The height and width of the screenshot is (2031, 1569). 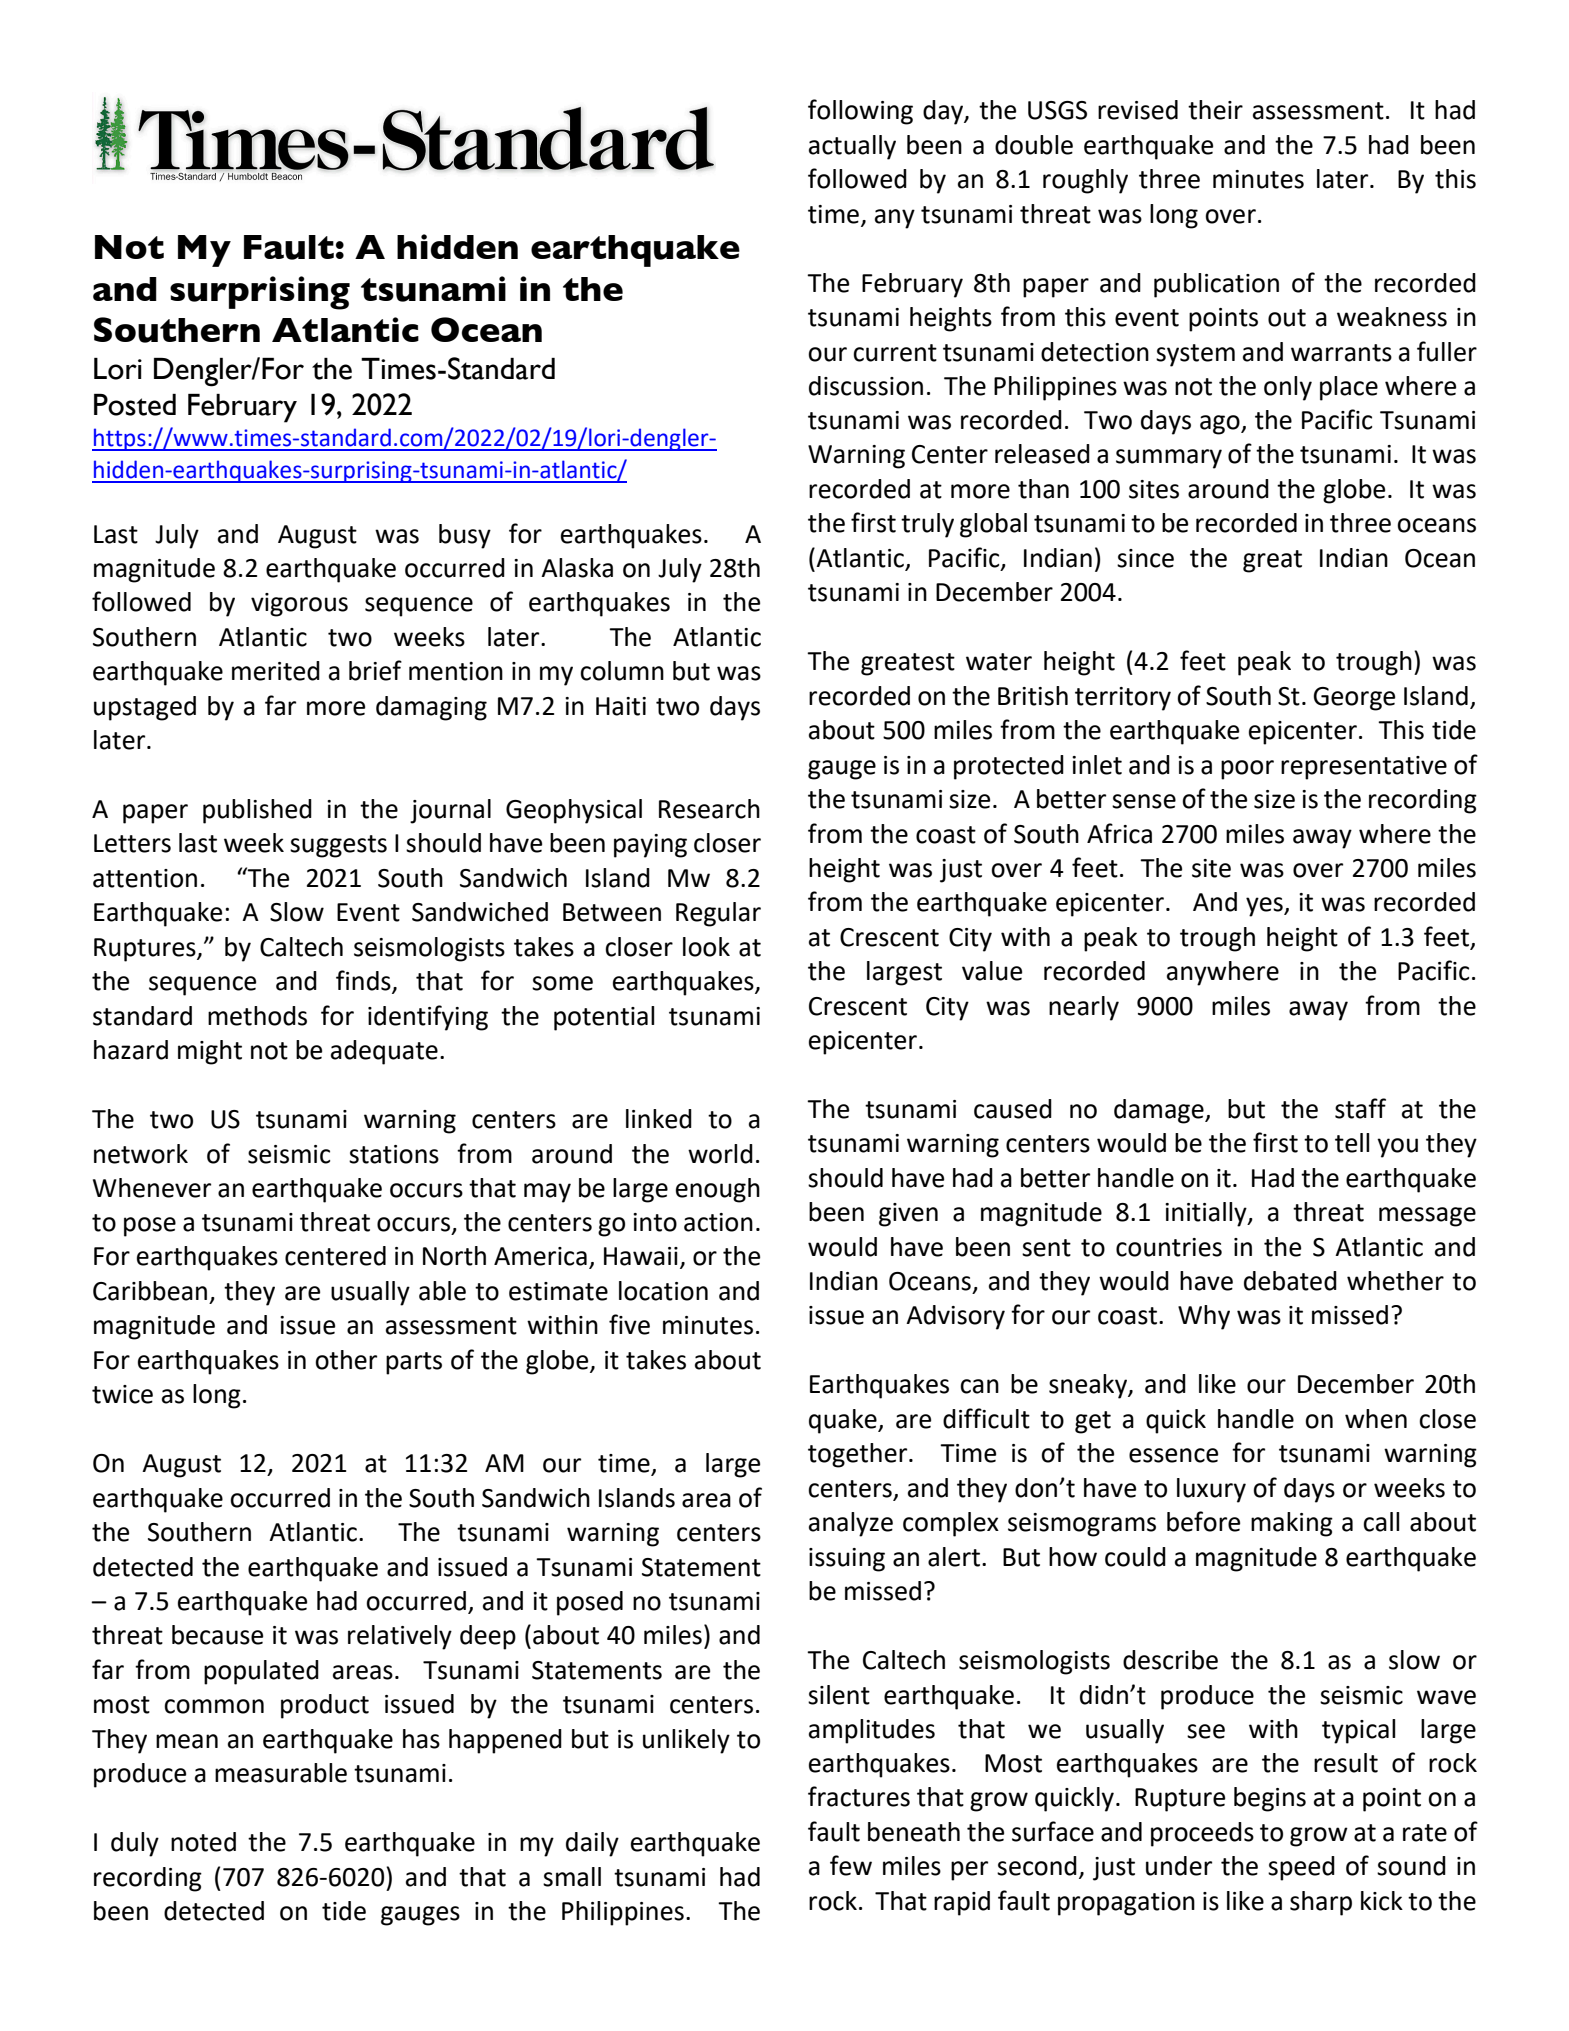 What do you see at coordinates (203, 1842) in the screenshot?
I see `noted` at bounding box center [203, 1842].
